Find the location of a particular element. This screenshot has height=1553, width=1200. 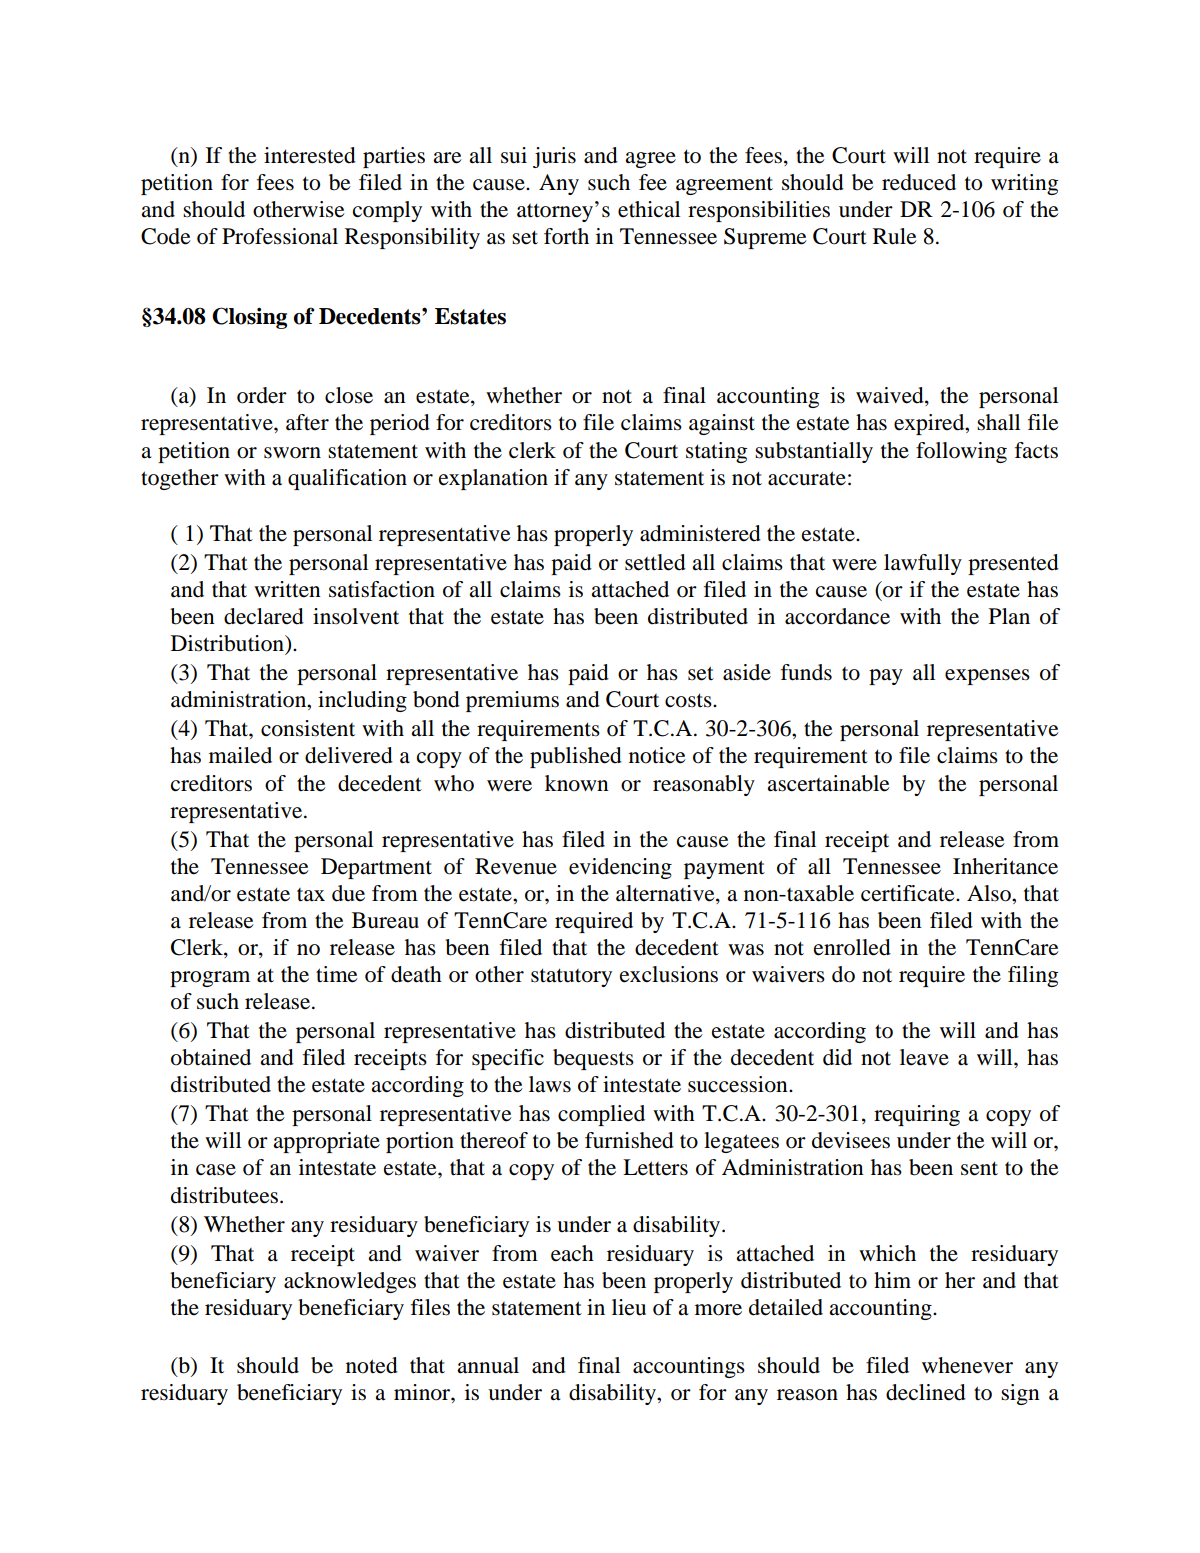

following is located at coordinates (961, 452).
